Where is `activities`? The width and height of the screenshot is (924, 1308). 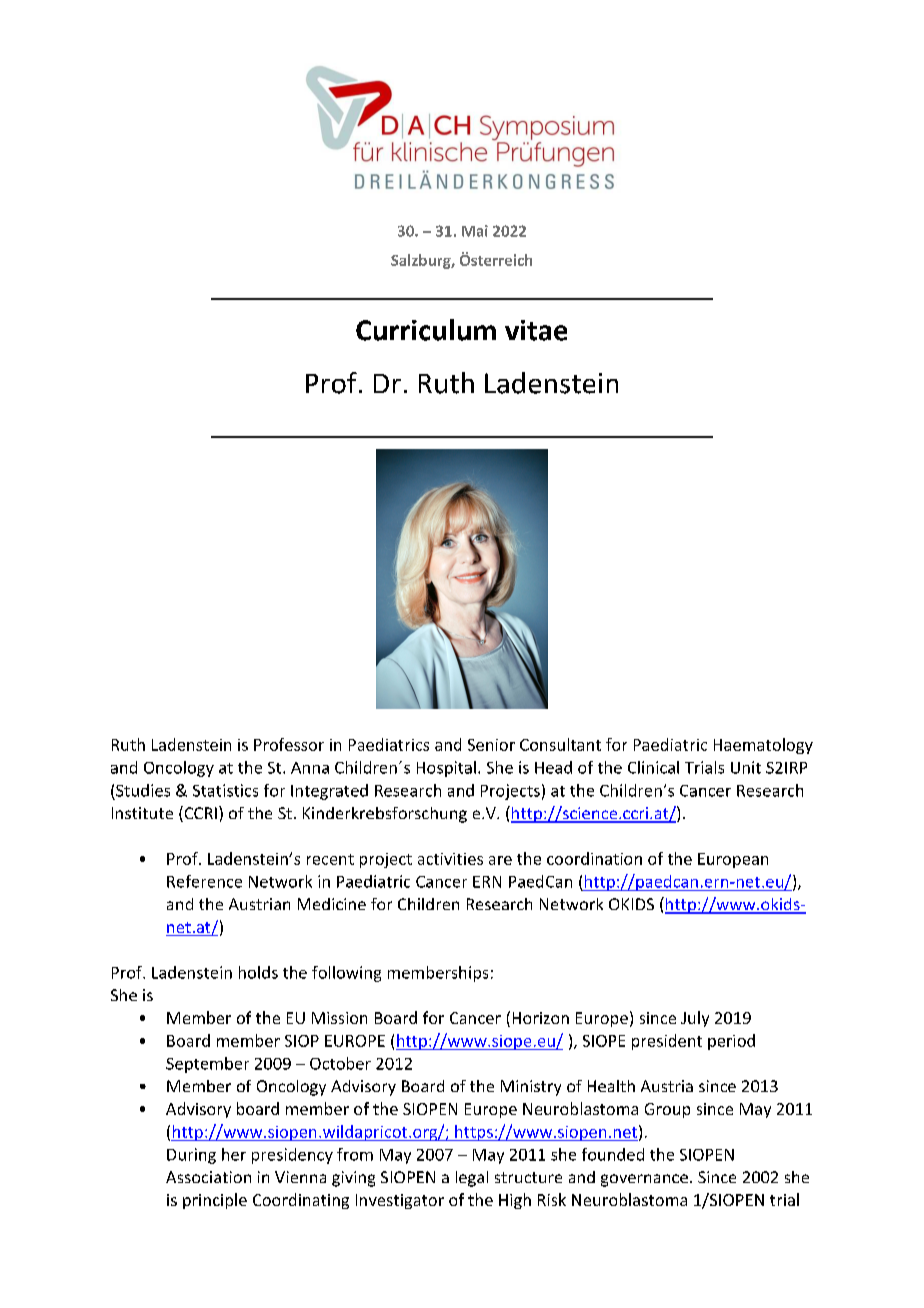 activities is located at coordinates (450, 859).
